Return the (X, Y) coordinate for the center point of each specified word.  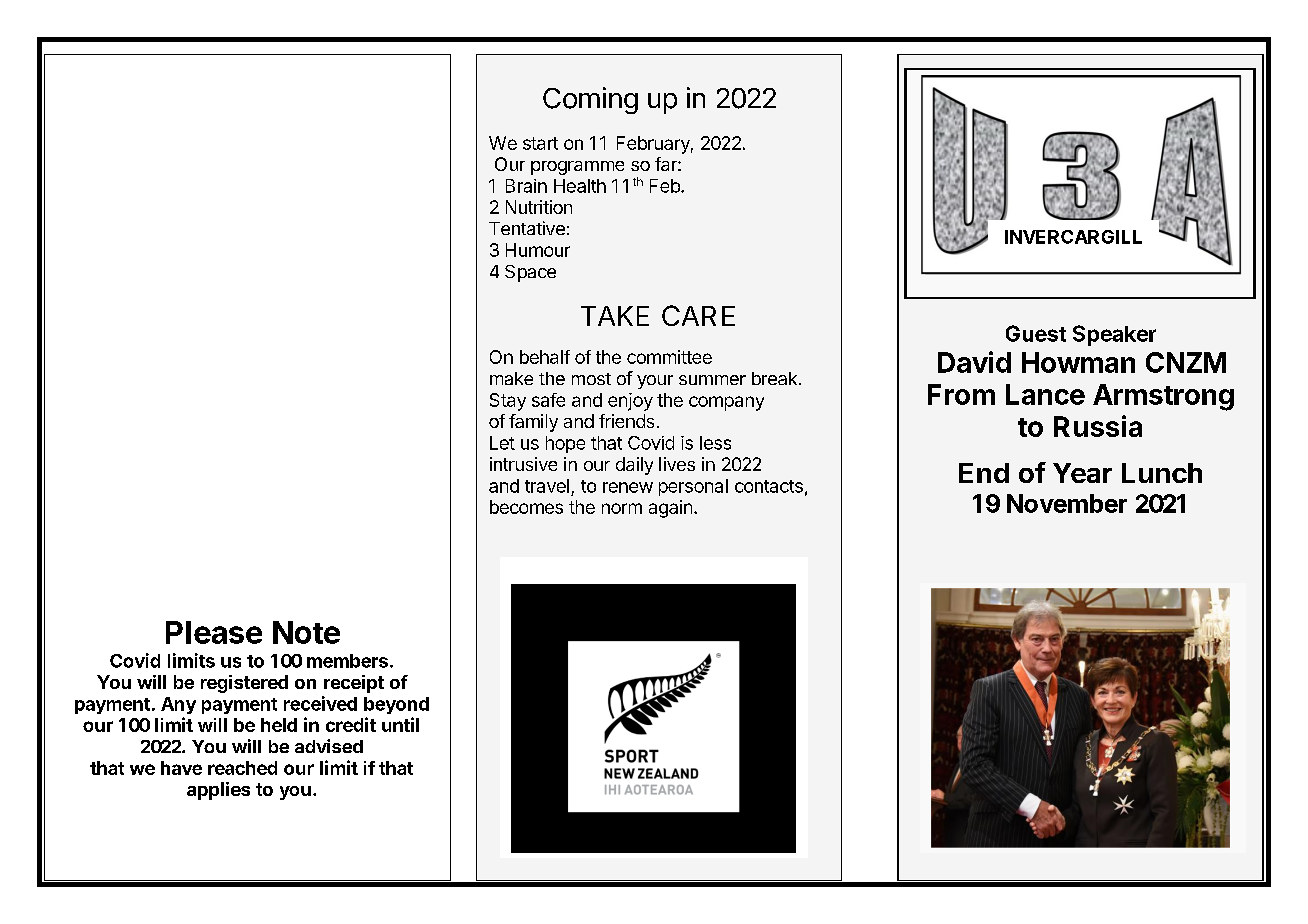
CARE (698, 315)
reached (242, 768)
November (1067, 503)
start (540, 143)
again (670, 509)
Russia (1098, 426)
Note (306, 632)
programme (577, 168)
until (400, 724)
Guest (1036, 333)
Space (530, 273)
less (715, 443)
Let (502, 443)
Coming (590, 100)
